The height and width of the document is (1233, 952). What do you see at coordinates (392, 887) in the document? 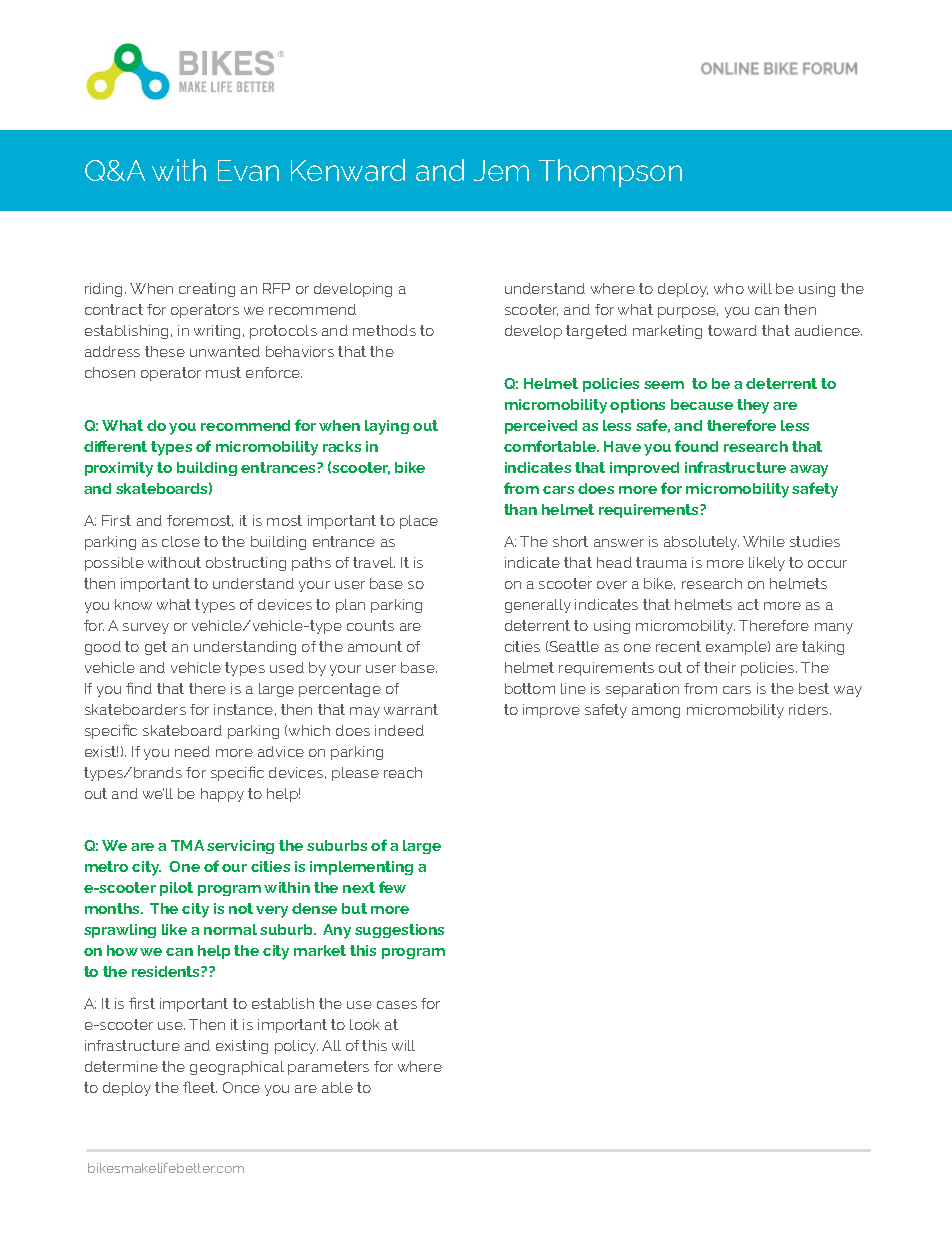
I see `few` at bounding box center [392, 887].
